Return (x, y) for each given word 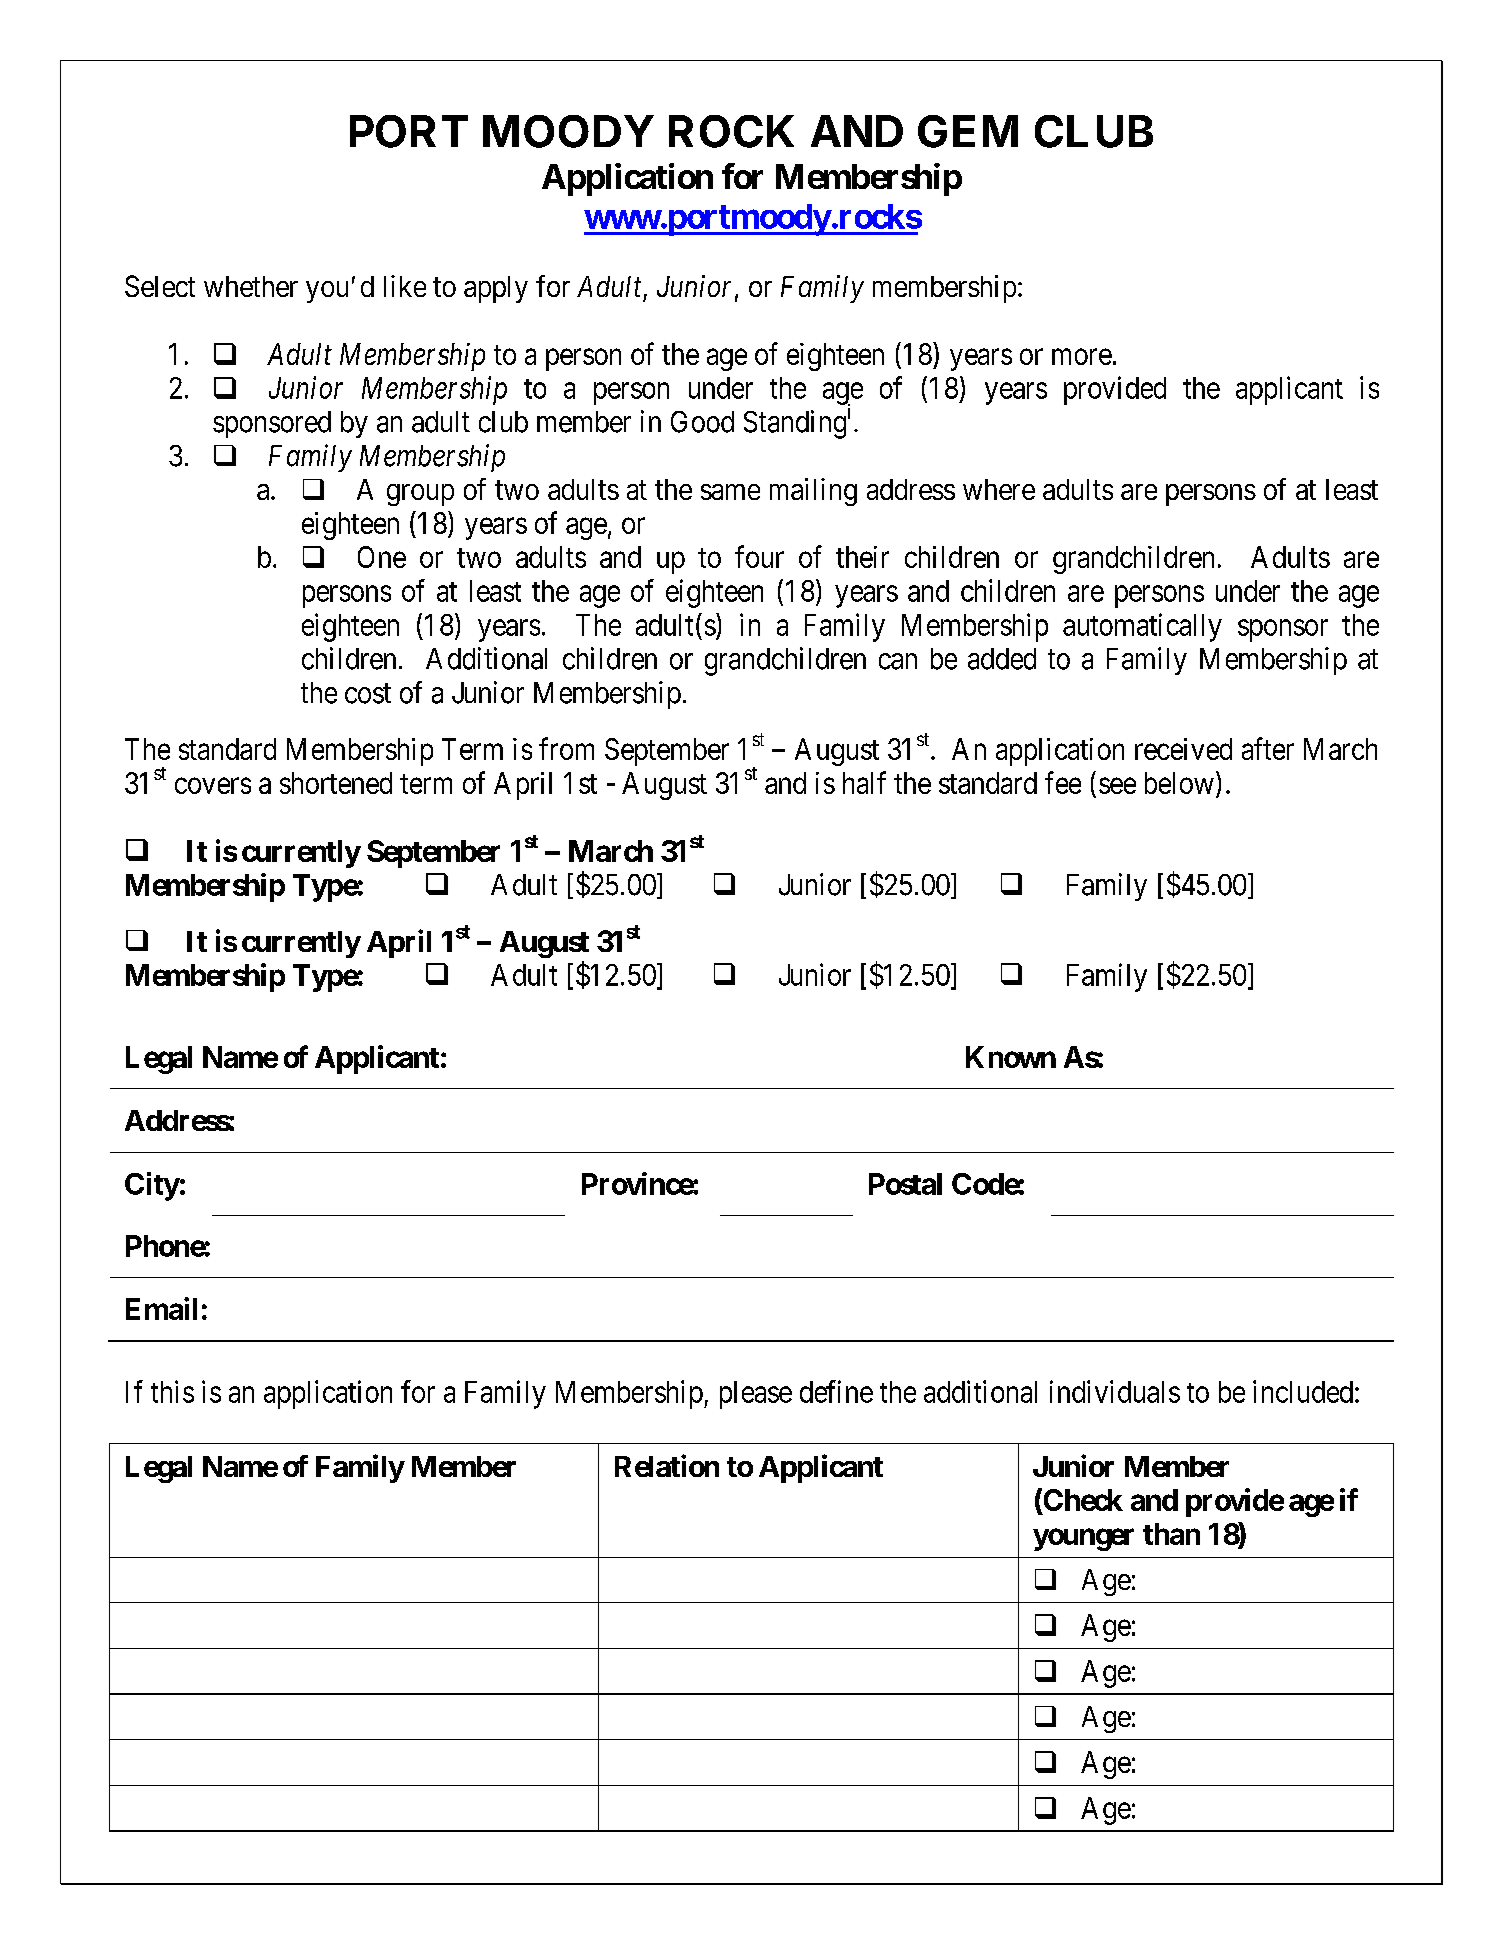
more (1082, 357)
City (152, 1186)
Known (1011, 1057)
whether (251, 286)
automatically (1142, 627)
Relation (667, 1465)
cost (368, 694)
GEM (968, 131)
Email (161, 1308)
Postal (905, 1184)
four (759, 556)
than (1171, 1534)
